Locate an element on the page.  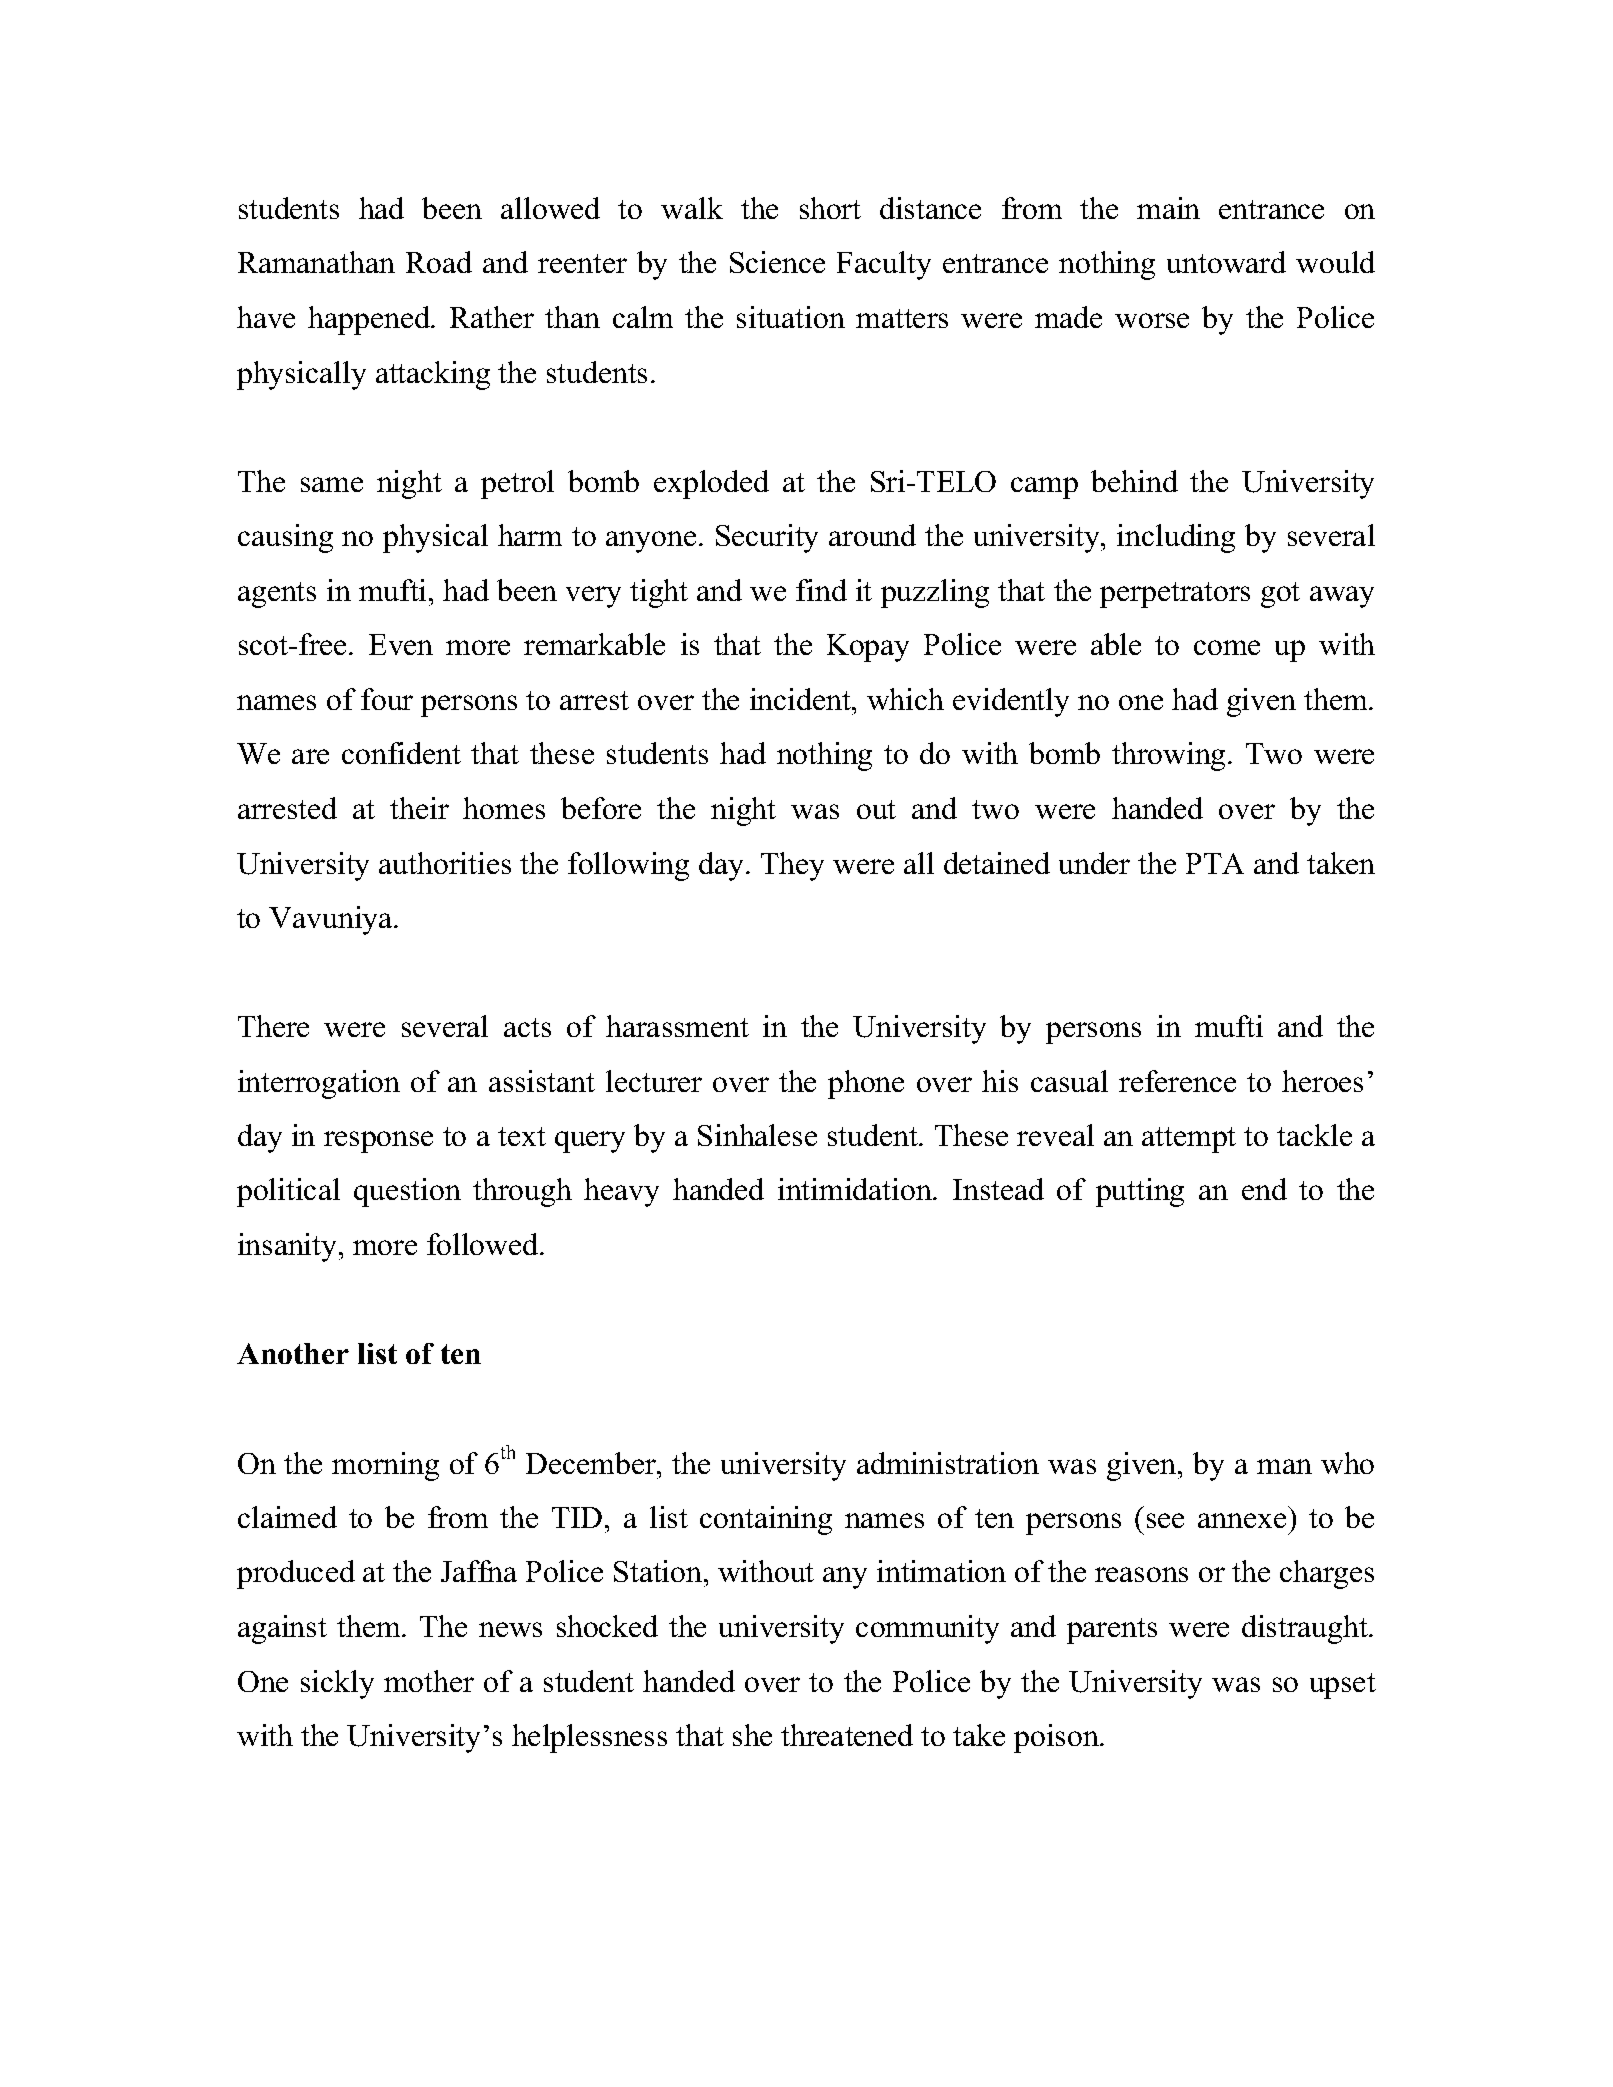
threatened is located at coordinates (847, 1735).
